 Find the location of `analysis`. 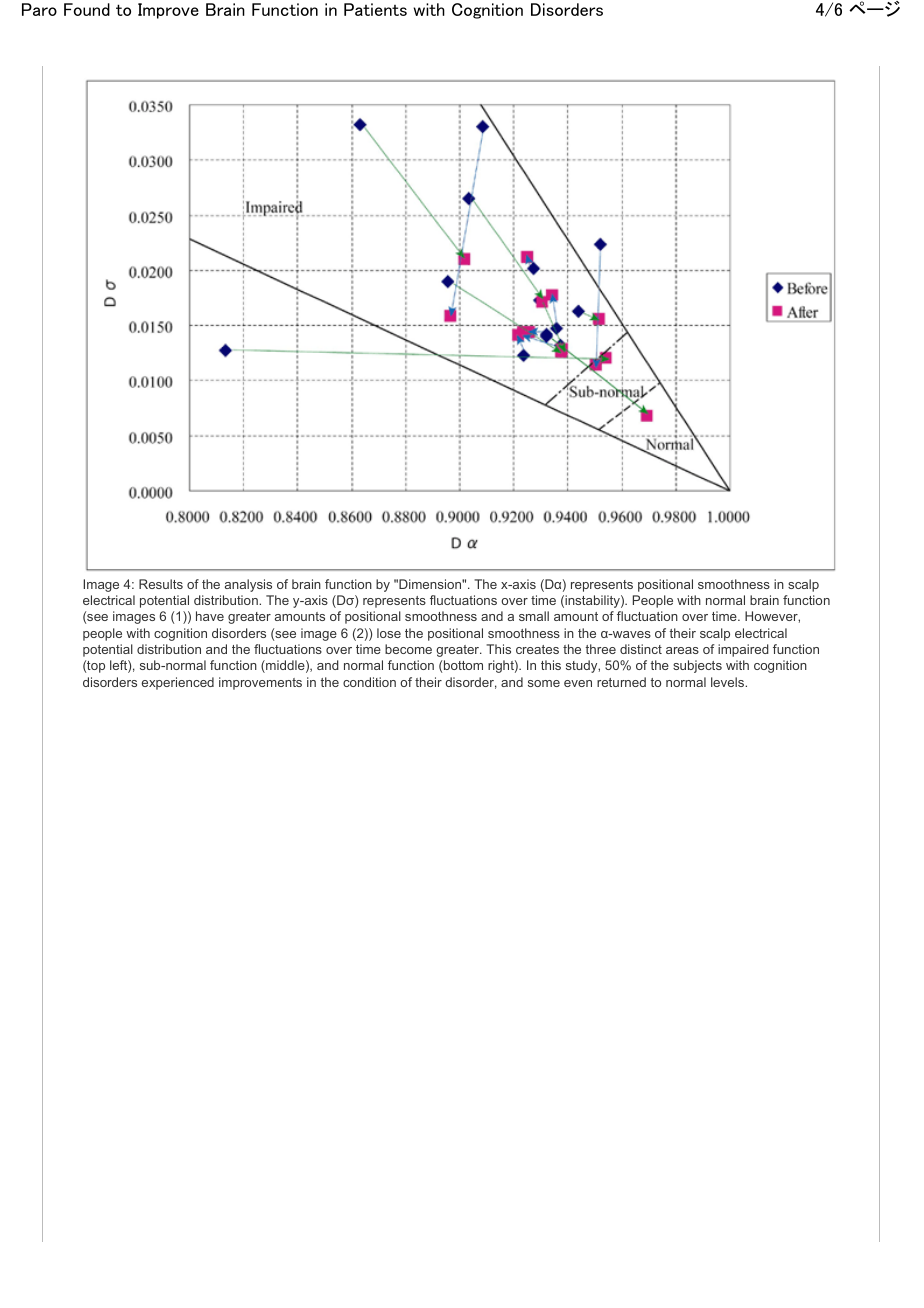

analysis is located at coordinates (248, 585).
